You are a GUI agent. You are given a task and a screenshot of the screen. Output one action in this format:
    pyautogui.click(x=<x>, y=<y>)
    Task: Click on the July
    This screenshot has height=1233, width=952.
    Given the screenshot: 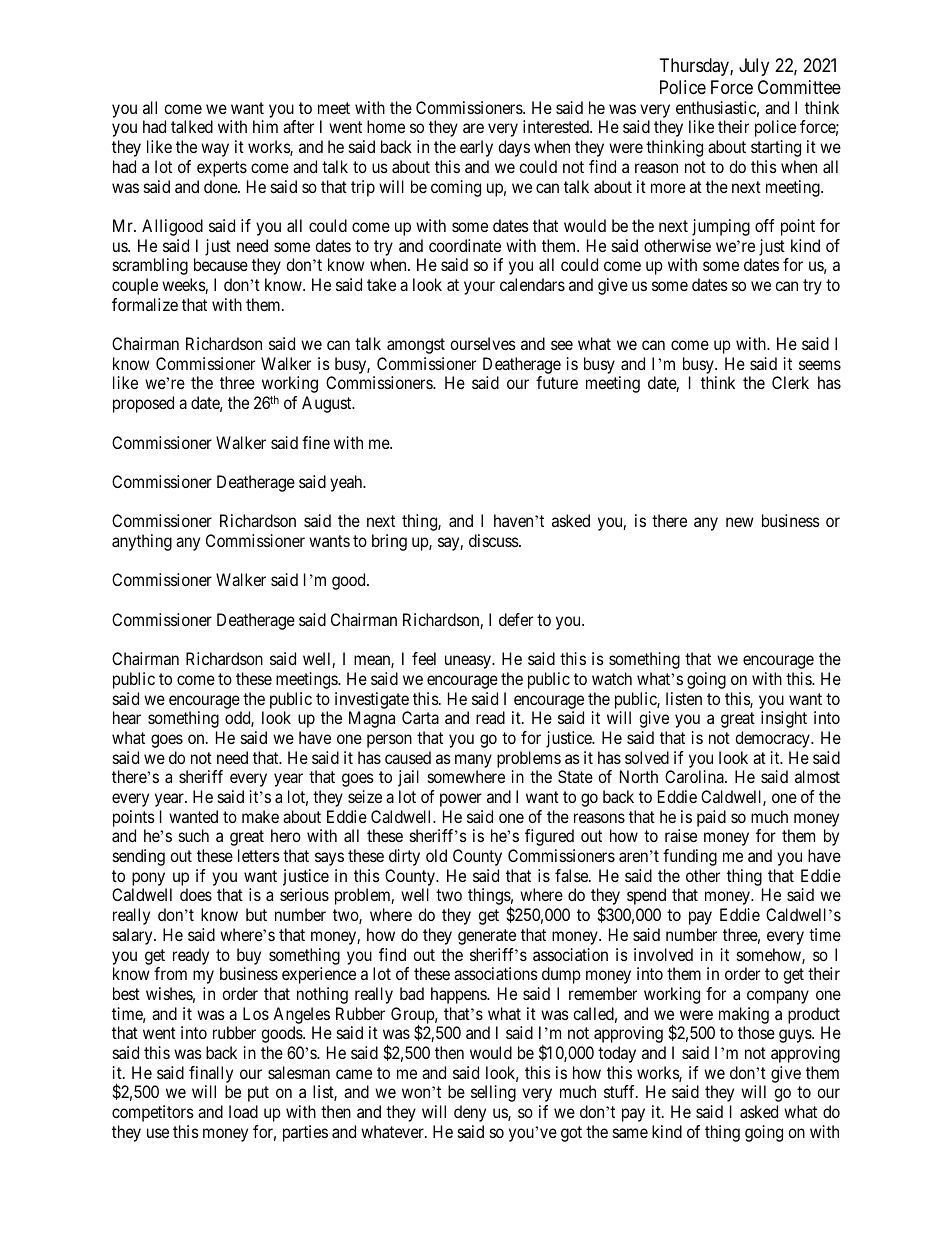 What is the action you would take?
    pyautogui.click(x=754, y=67)
